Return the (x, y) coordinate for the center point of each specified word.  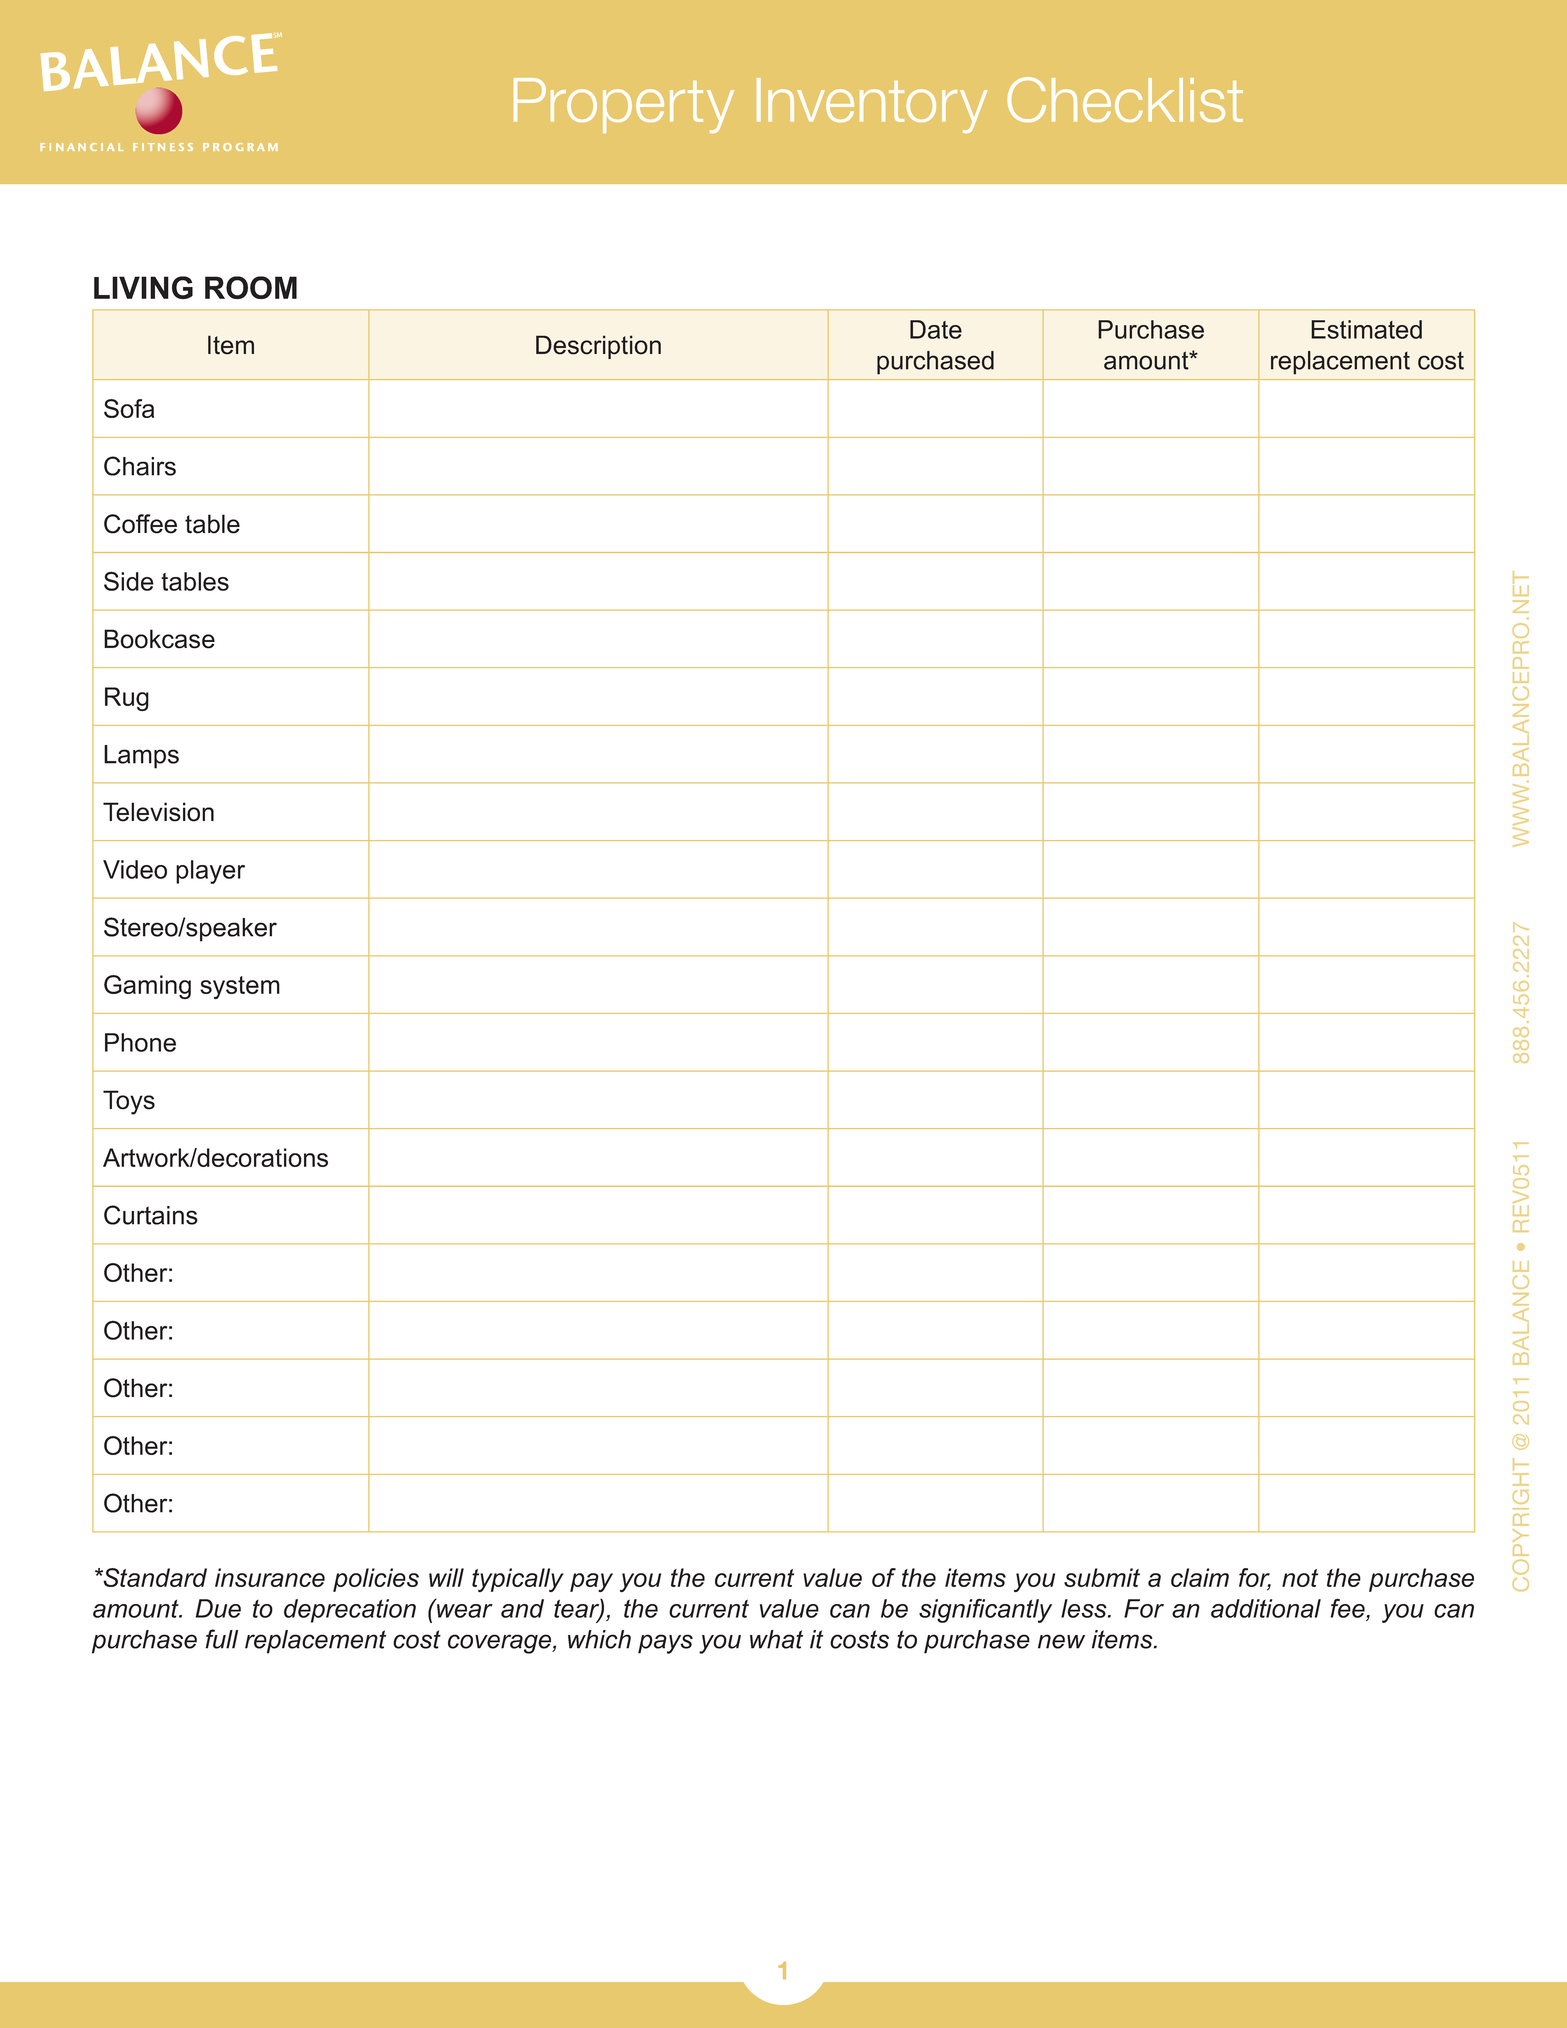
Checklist (1125, 99)
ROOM (251, 287)
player (210, 872)
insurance (270, 1577)
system (240, 987)
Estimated (1366, 329)
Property (624, 105)
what (776, 1639)
